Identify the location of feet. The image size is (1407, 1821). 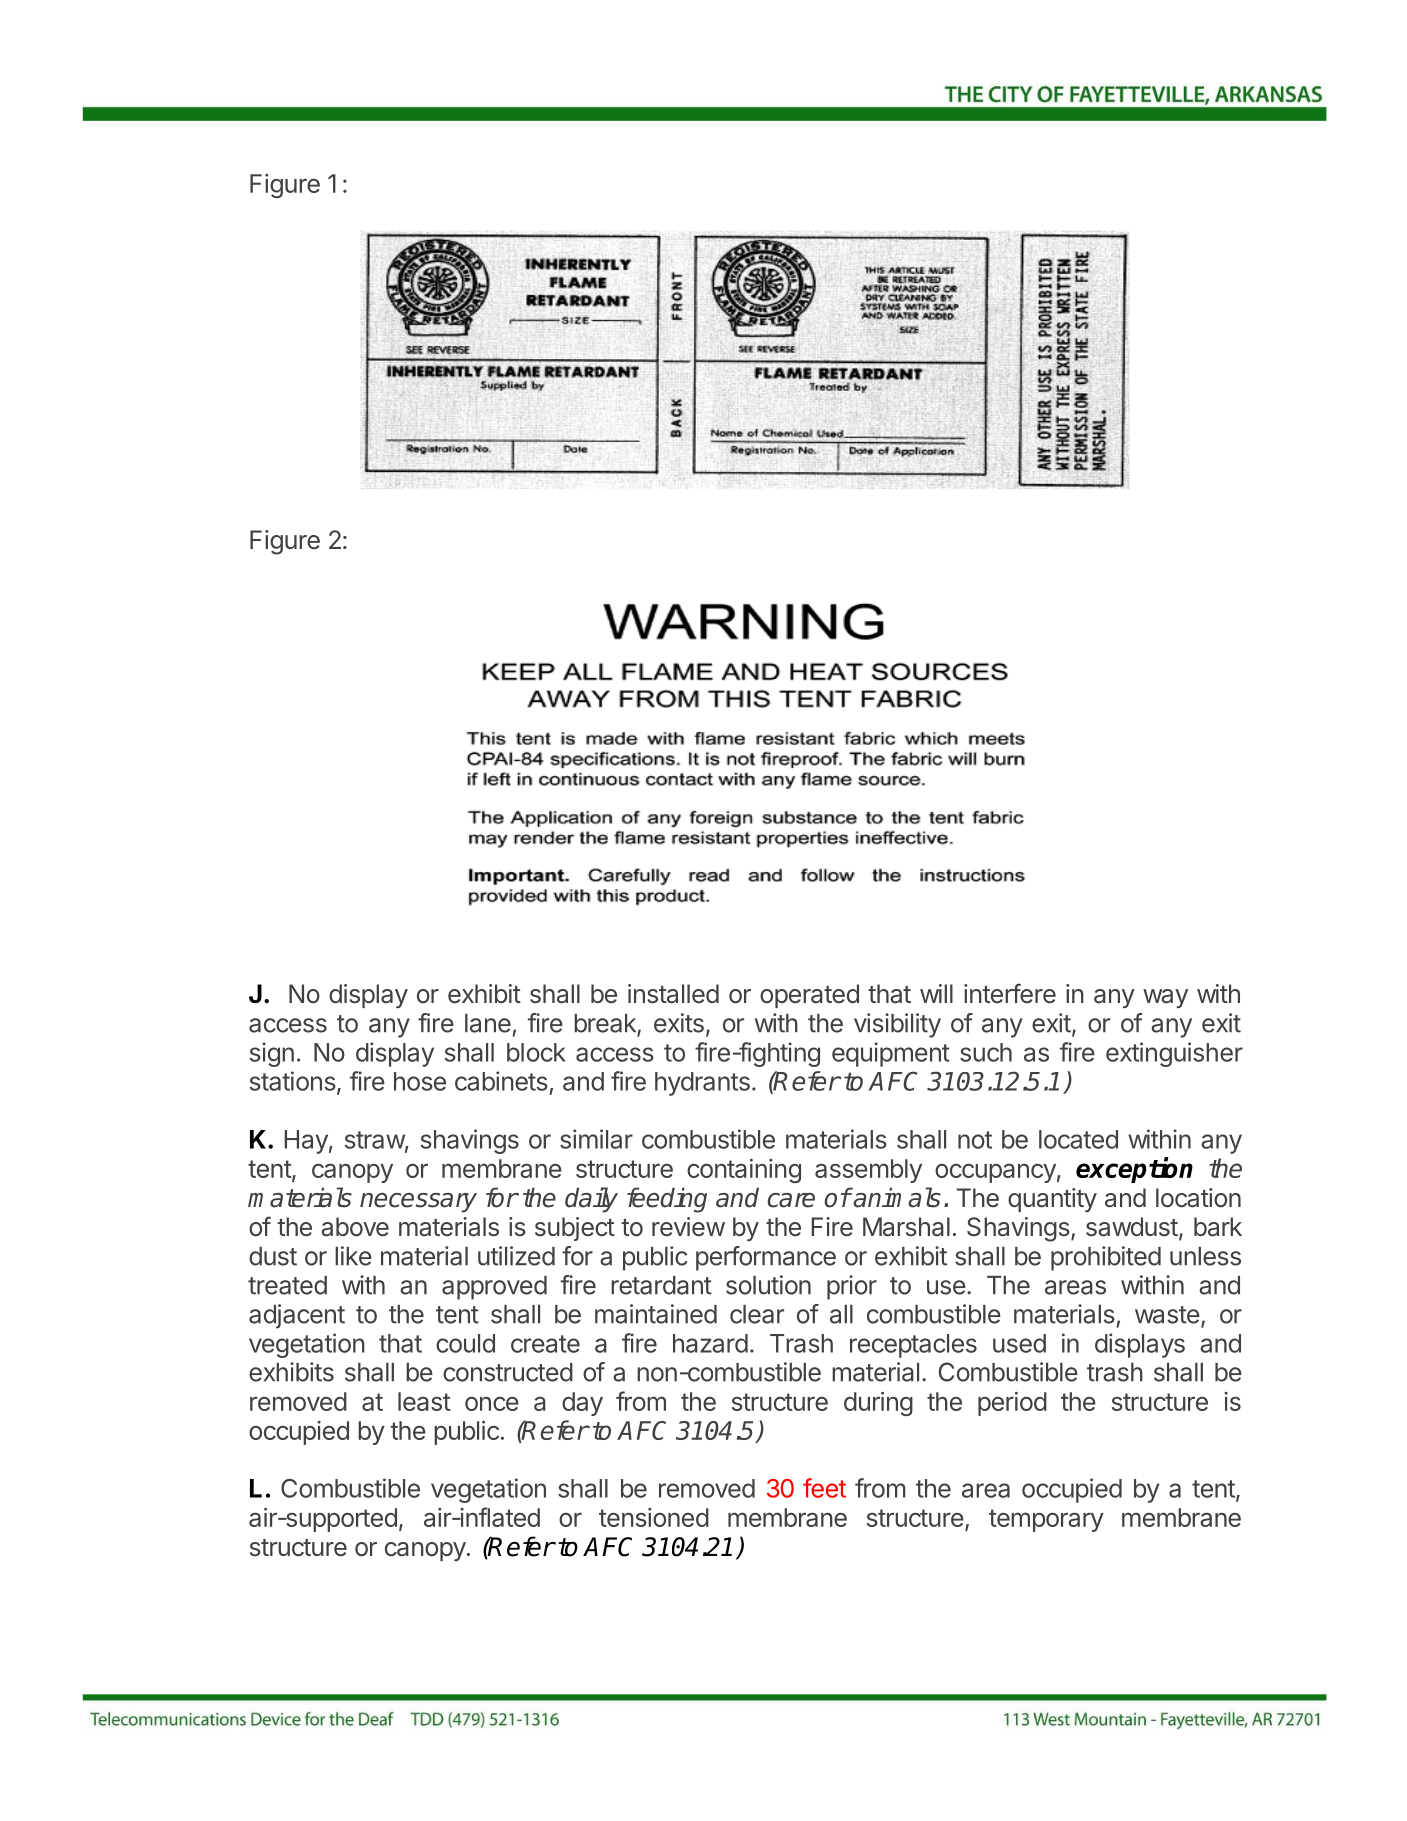
(824, 1488).
